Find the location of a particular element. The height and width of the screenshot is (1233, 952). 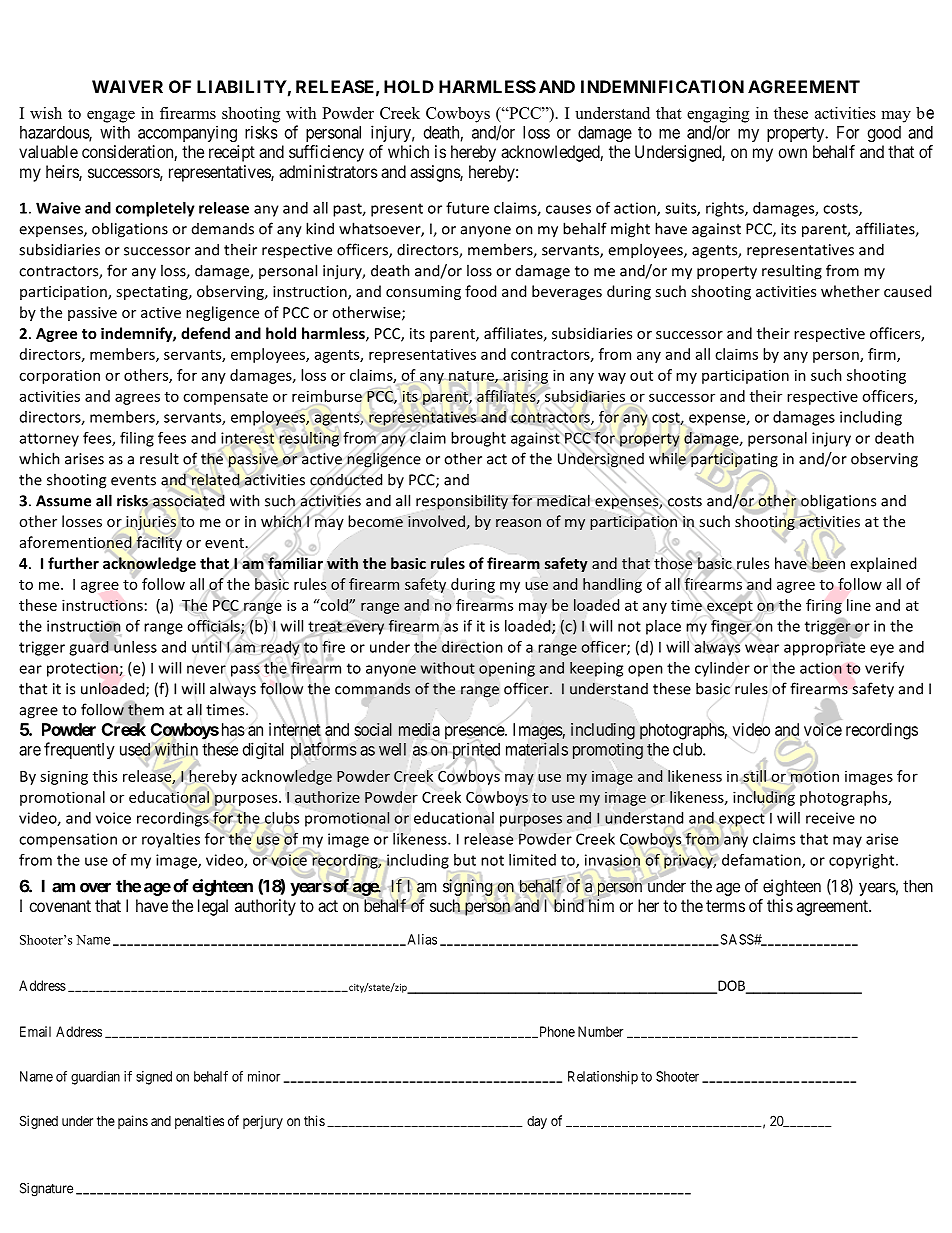

participating is located at coordinates (734, 460).
